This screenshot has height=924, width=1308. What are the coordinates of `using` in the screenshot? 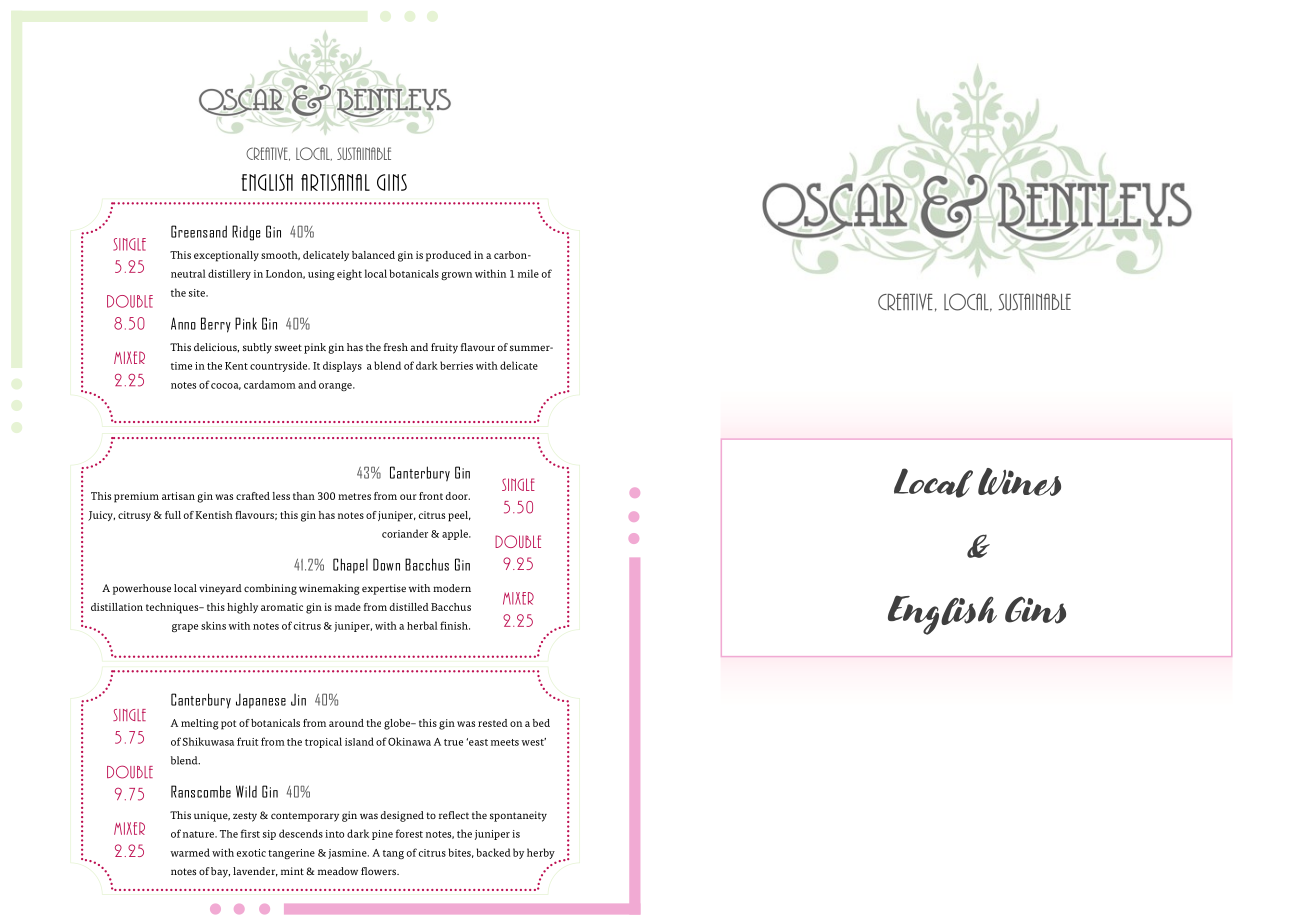 It's located at (321, 275).
